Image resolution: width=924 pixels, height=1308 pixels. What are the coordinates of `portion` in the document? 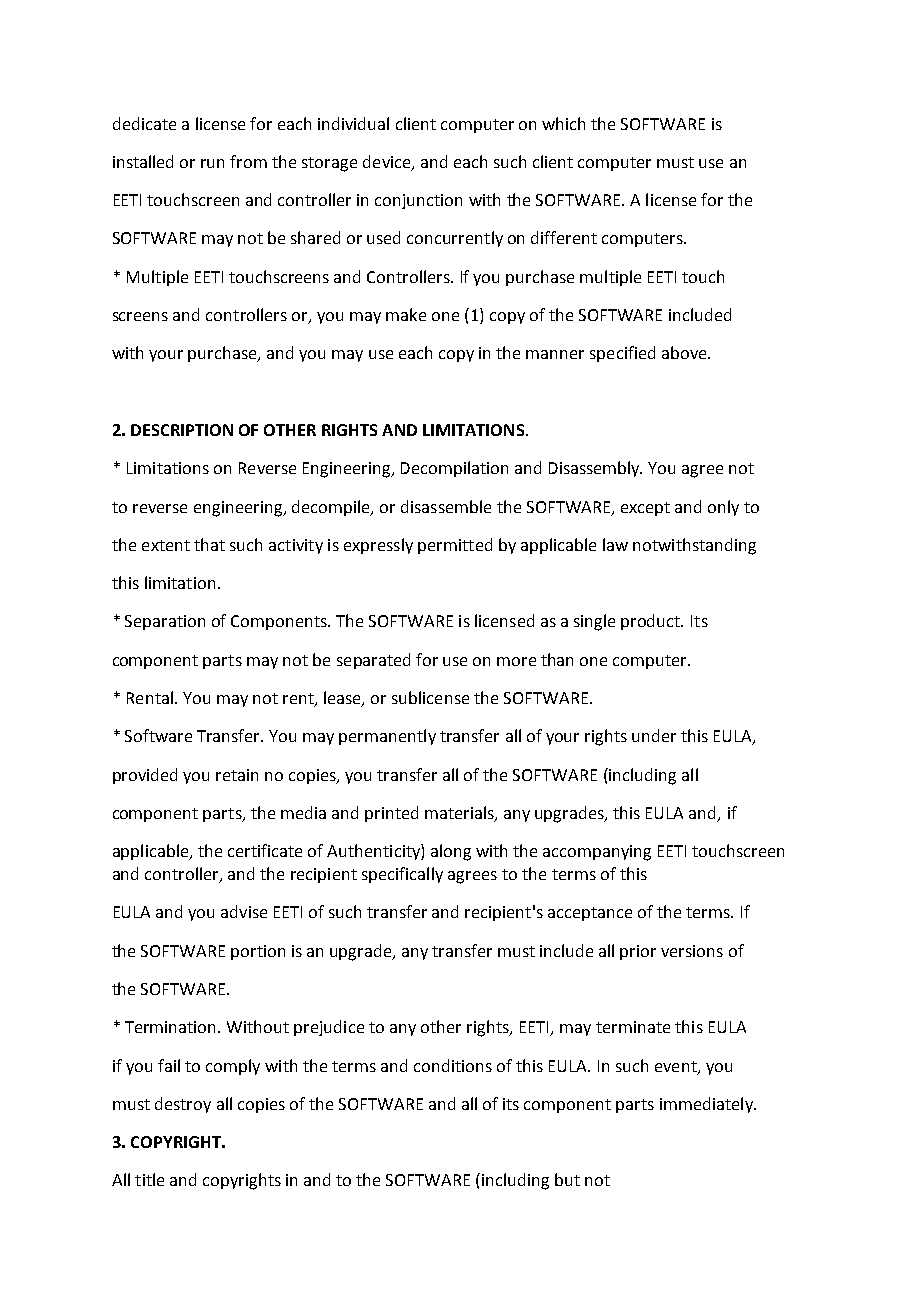 It's located at (258, 952).
